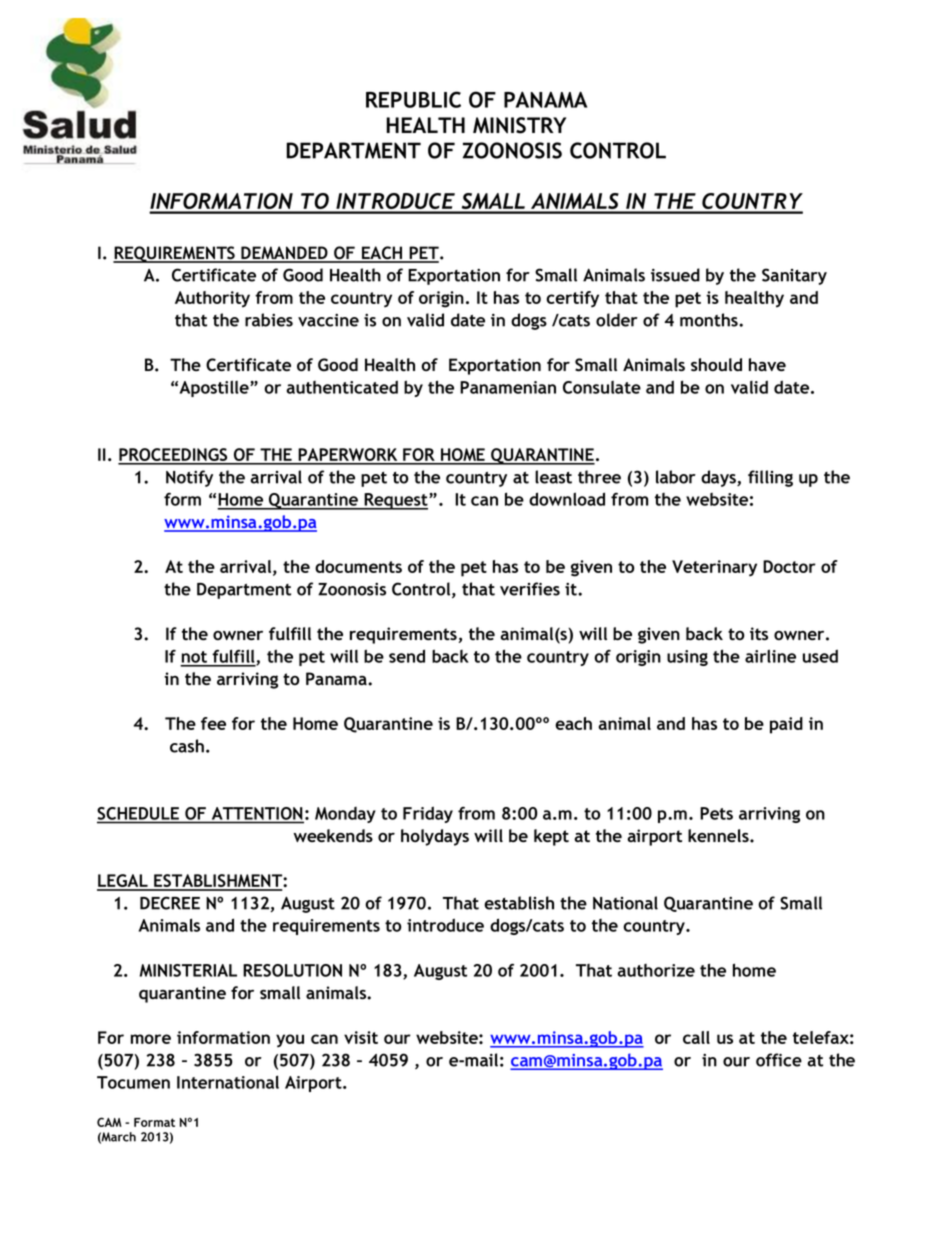 The height and width of the screenshot is (1233, 952). Describe the element at coordinates (530, 589) in the screenshot. I see `verifies` at that location.
